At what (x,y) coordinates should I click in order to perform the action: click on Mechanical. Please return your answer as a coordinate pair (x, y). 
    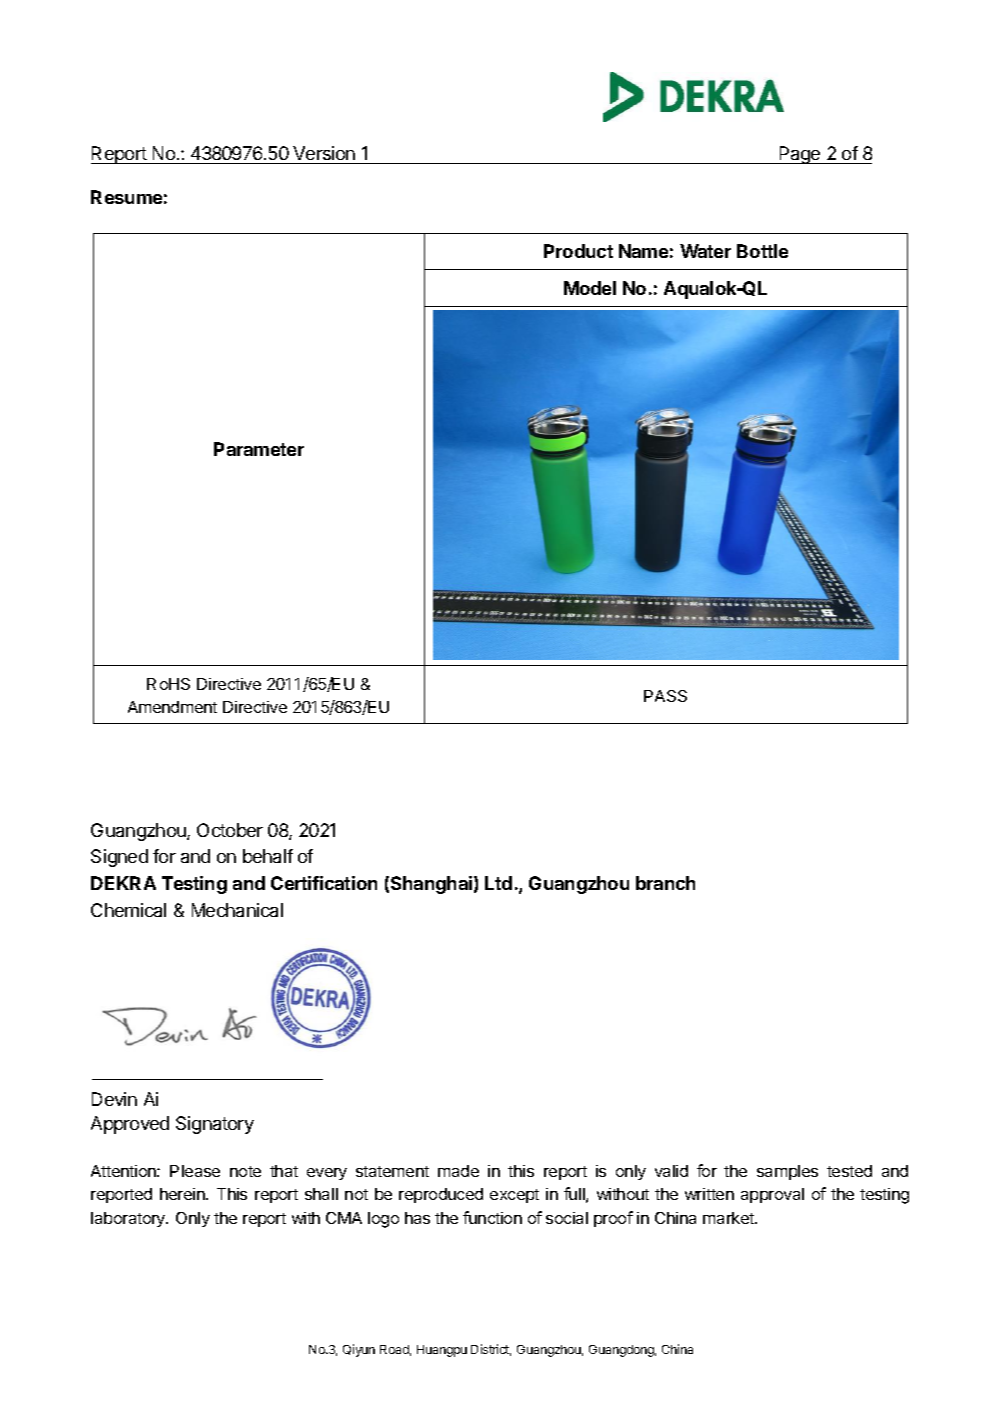
    Looking at the image, I should click on (237, 910).
